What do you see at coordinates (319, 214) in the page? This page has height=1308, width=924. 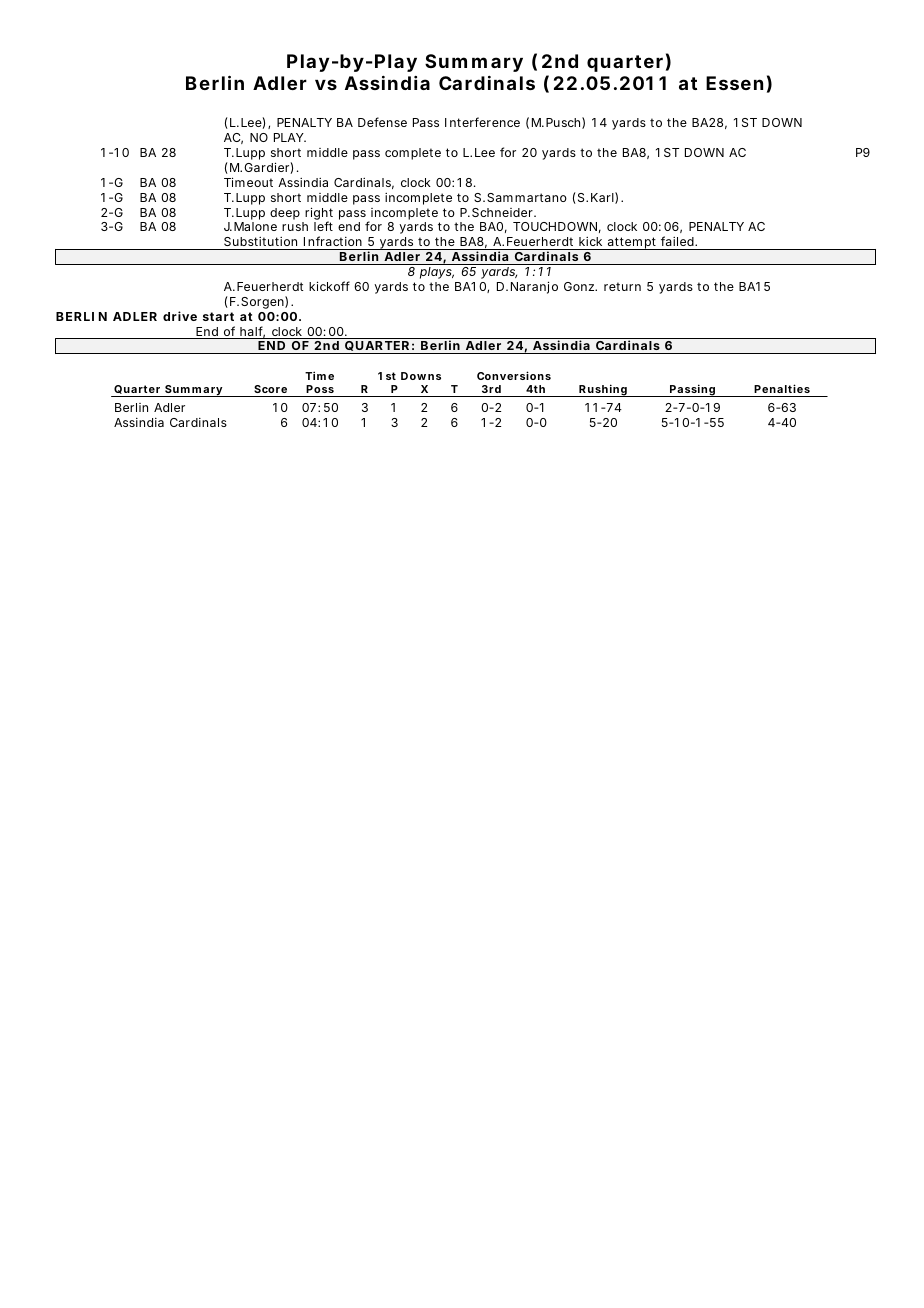 I see `right` at bounding box center [319, 214].
